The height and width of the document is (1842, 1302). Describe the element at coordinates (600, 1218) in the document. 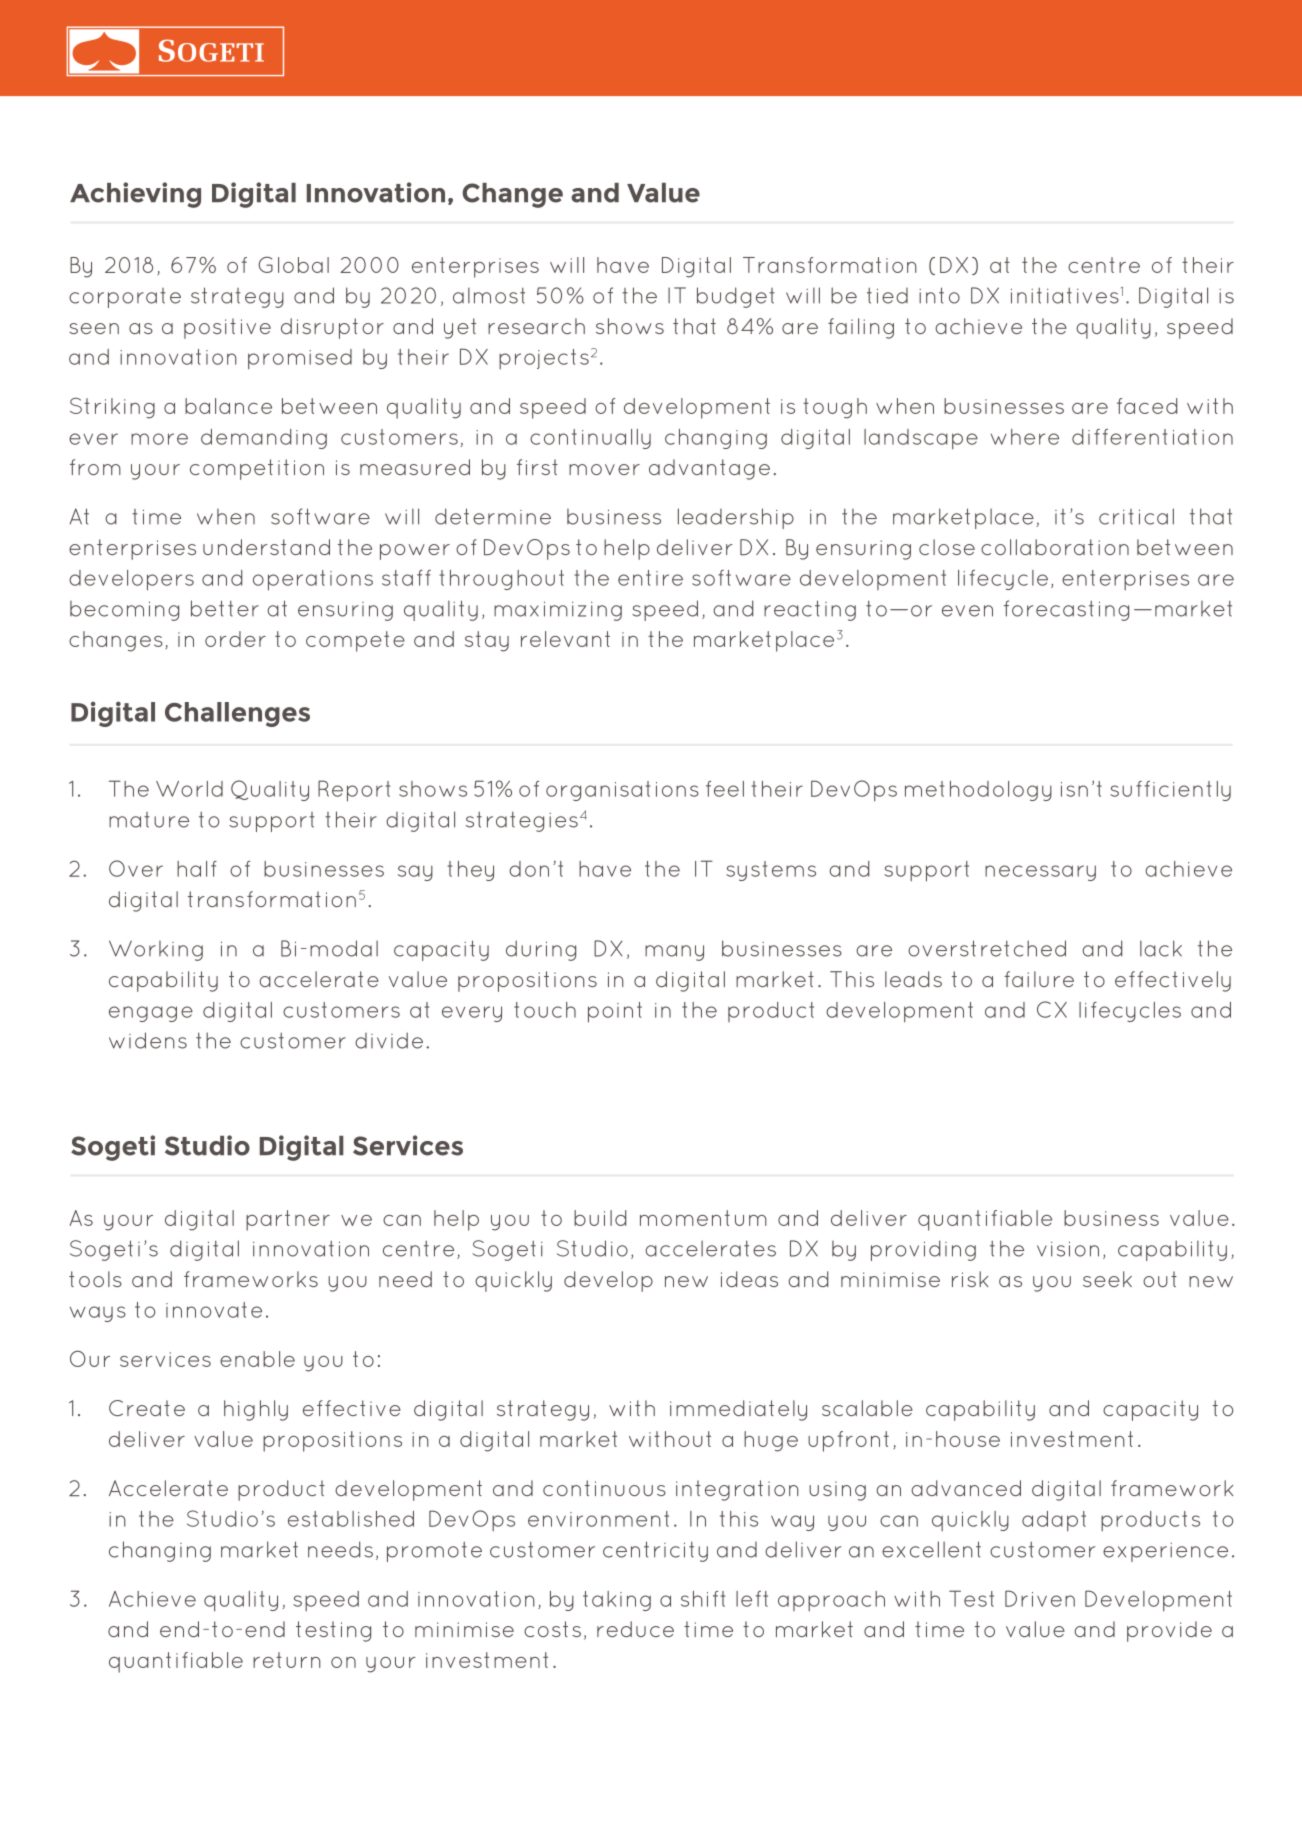

I see `build` at that location.
